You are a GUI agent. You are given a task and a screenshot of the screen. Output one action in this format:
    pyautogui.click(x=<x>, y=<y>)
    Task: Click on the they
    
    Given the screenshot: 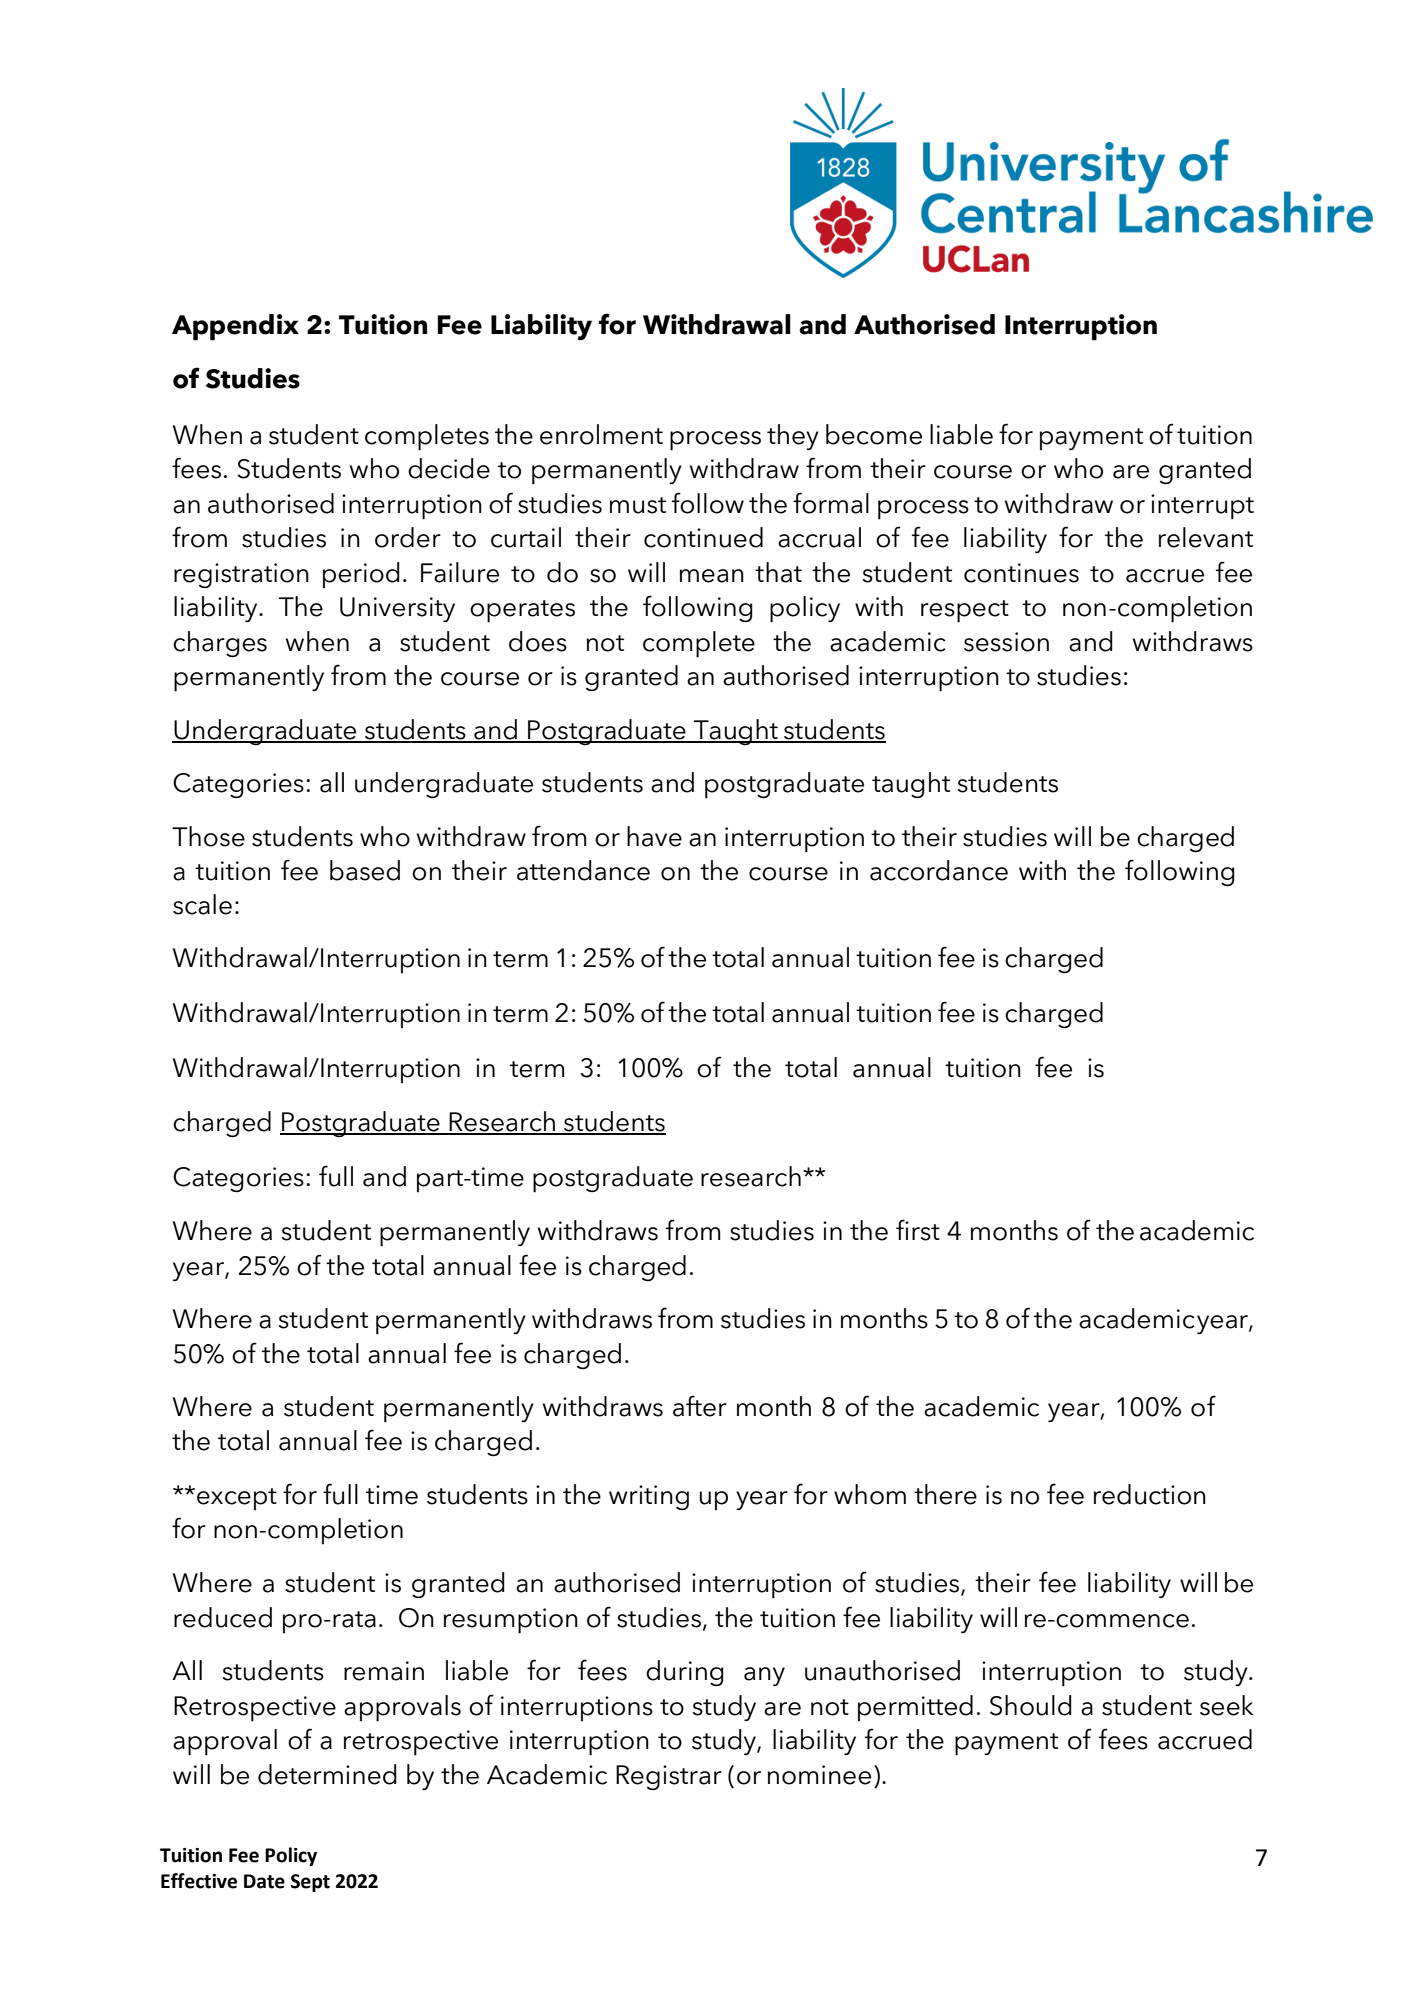 What is the action you would take?
    pyautogui.click(x=793, y=437)
